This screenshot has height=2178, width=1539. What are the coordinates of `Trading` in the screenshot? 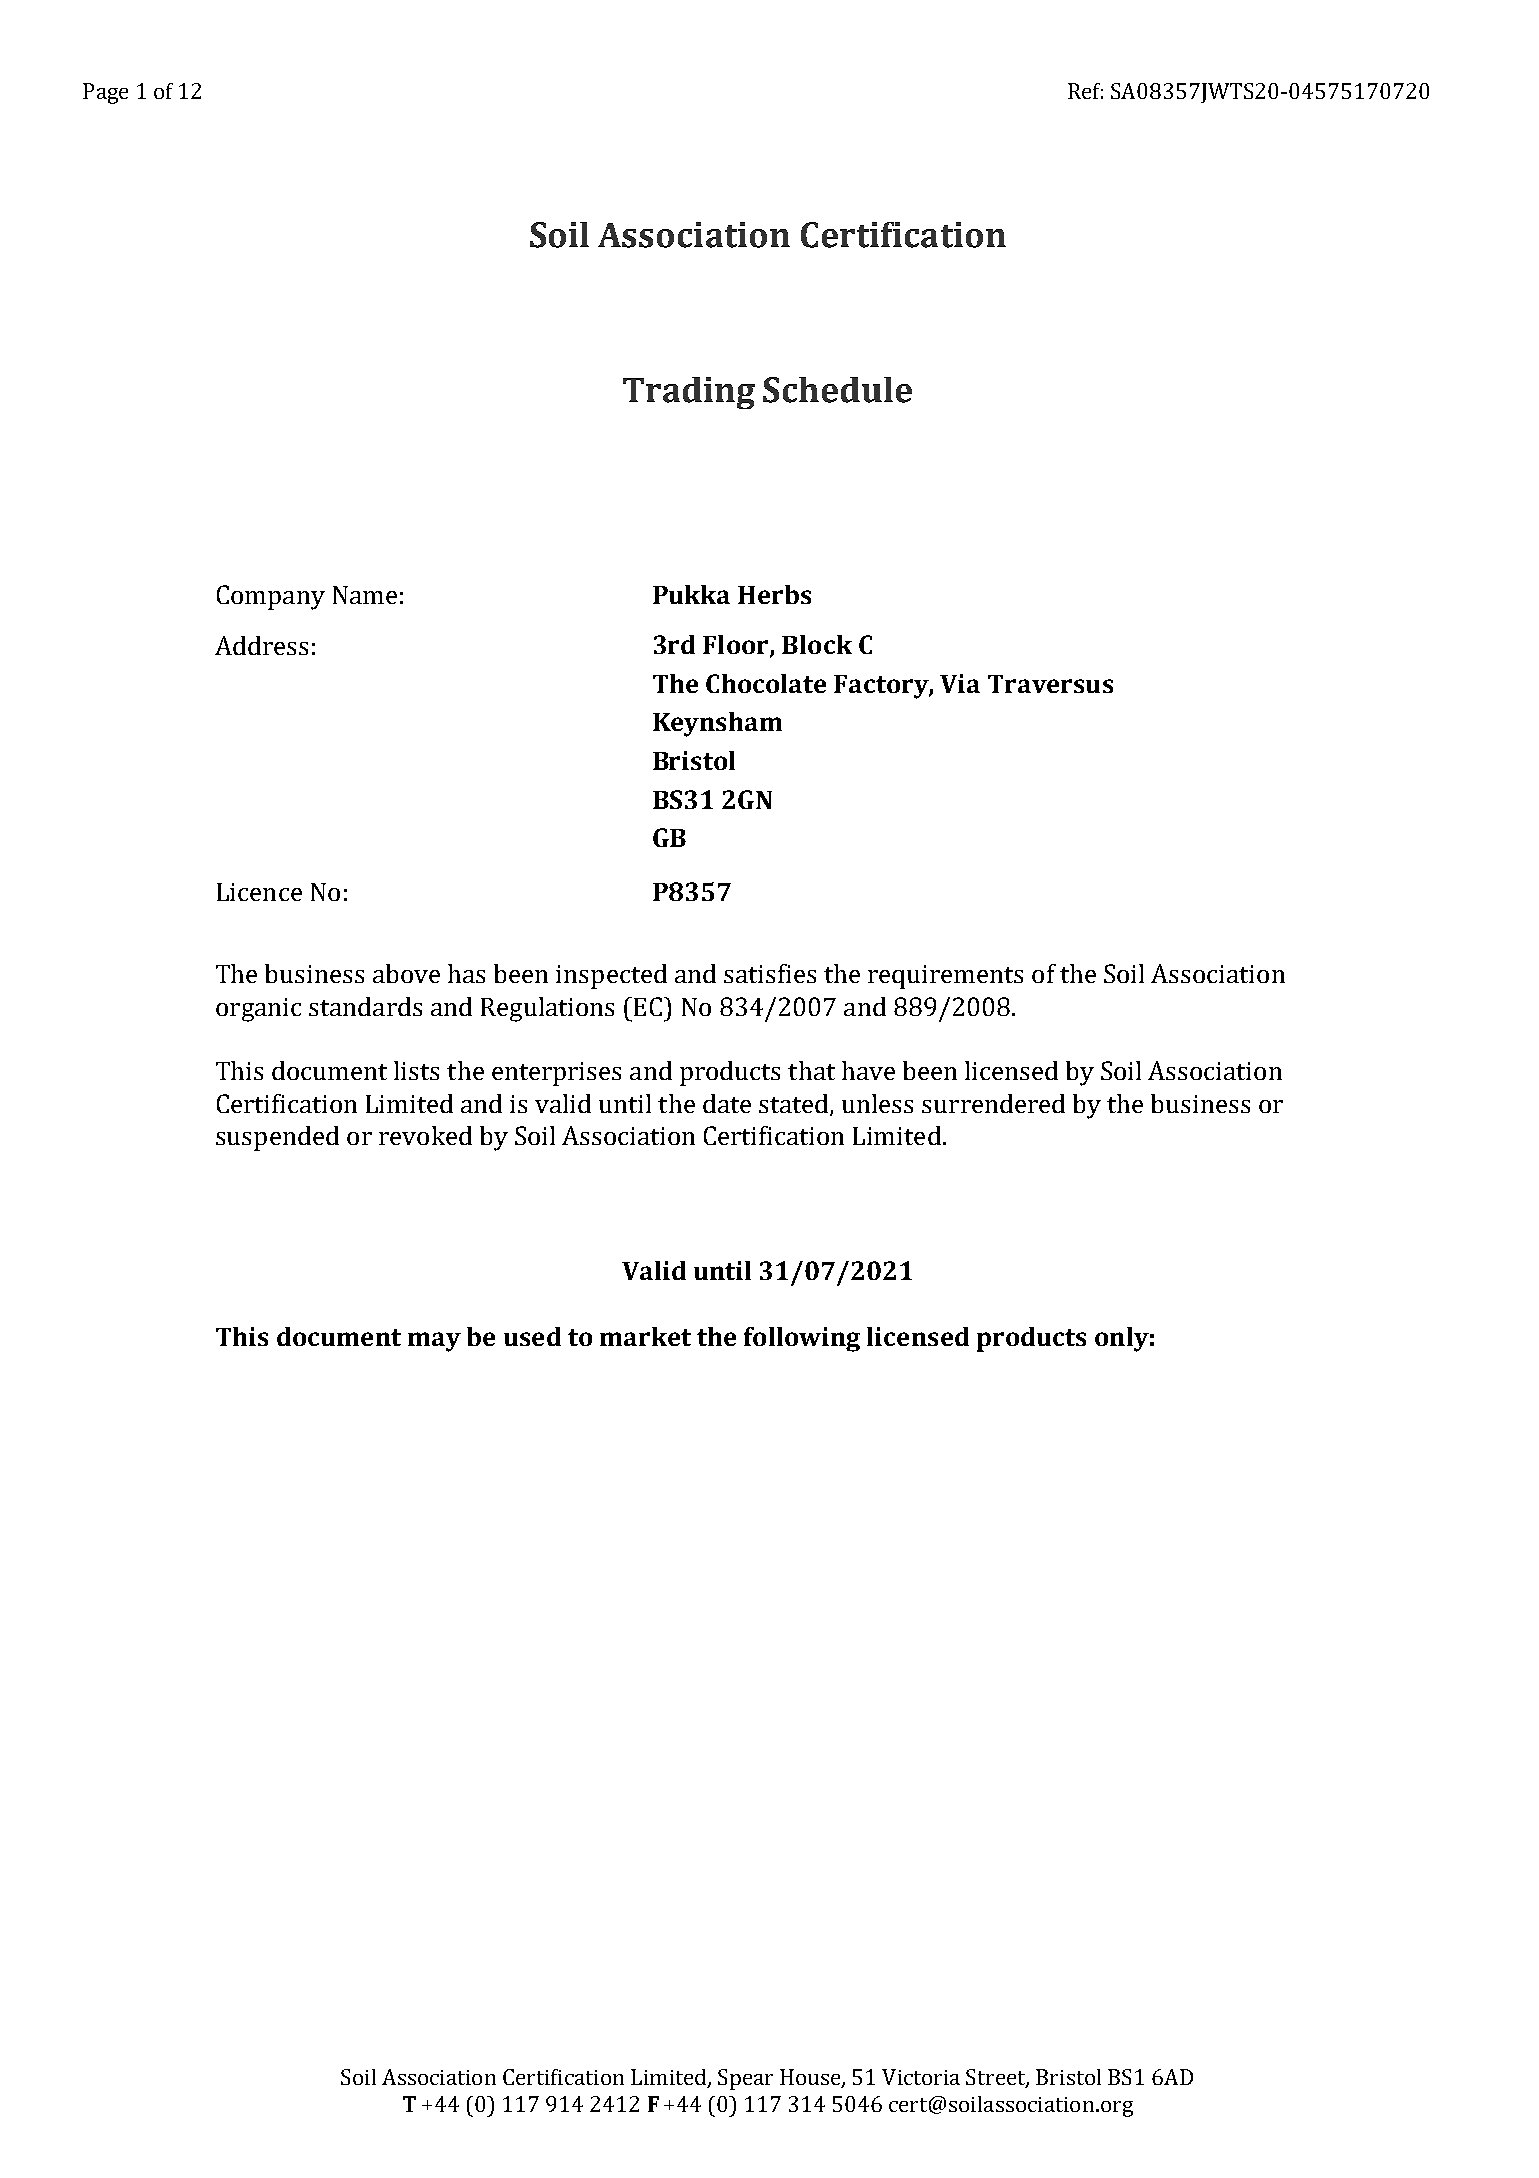 It's located at (689, 393).
